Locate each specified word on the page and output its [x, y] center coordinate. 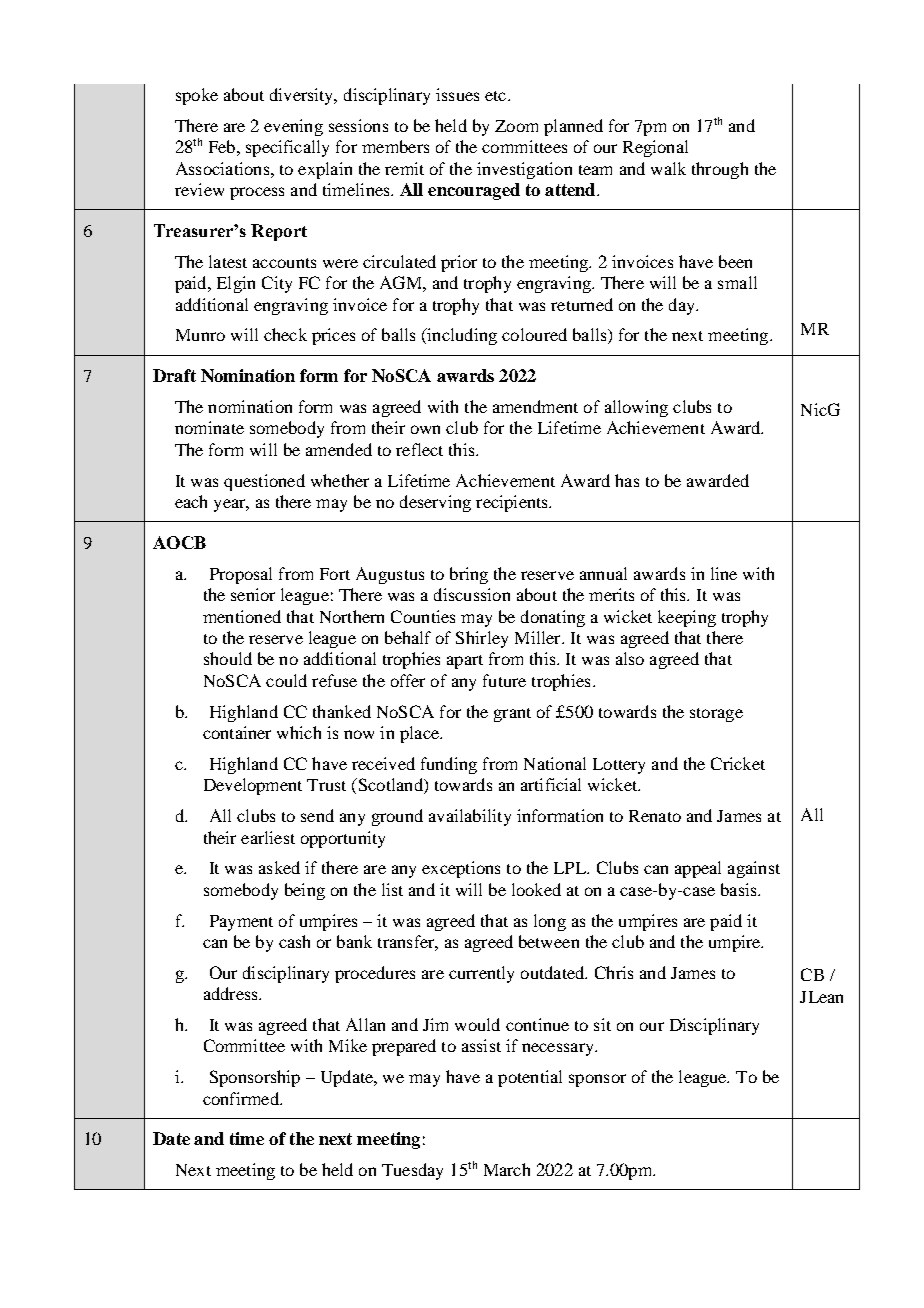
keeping [687, 618]
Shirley [482, 639]
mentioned [242, 616]
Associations [224, 168]
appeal [698, 869]
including [461, 336]
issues [457, 94]
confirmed [242, 1098]
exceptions [461, 869]
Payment [241, 923]
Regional [655, 148]
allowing [636, 408]
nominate [209, 427]
